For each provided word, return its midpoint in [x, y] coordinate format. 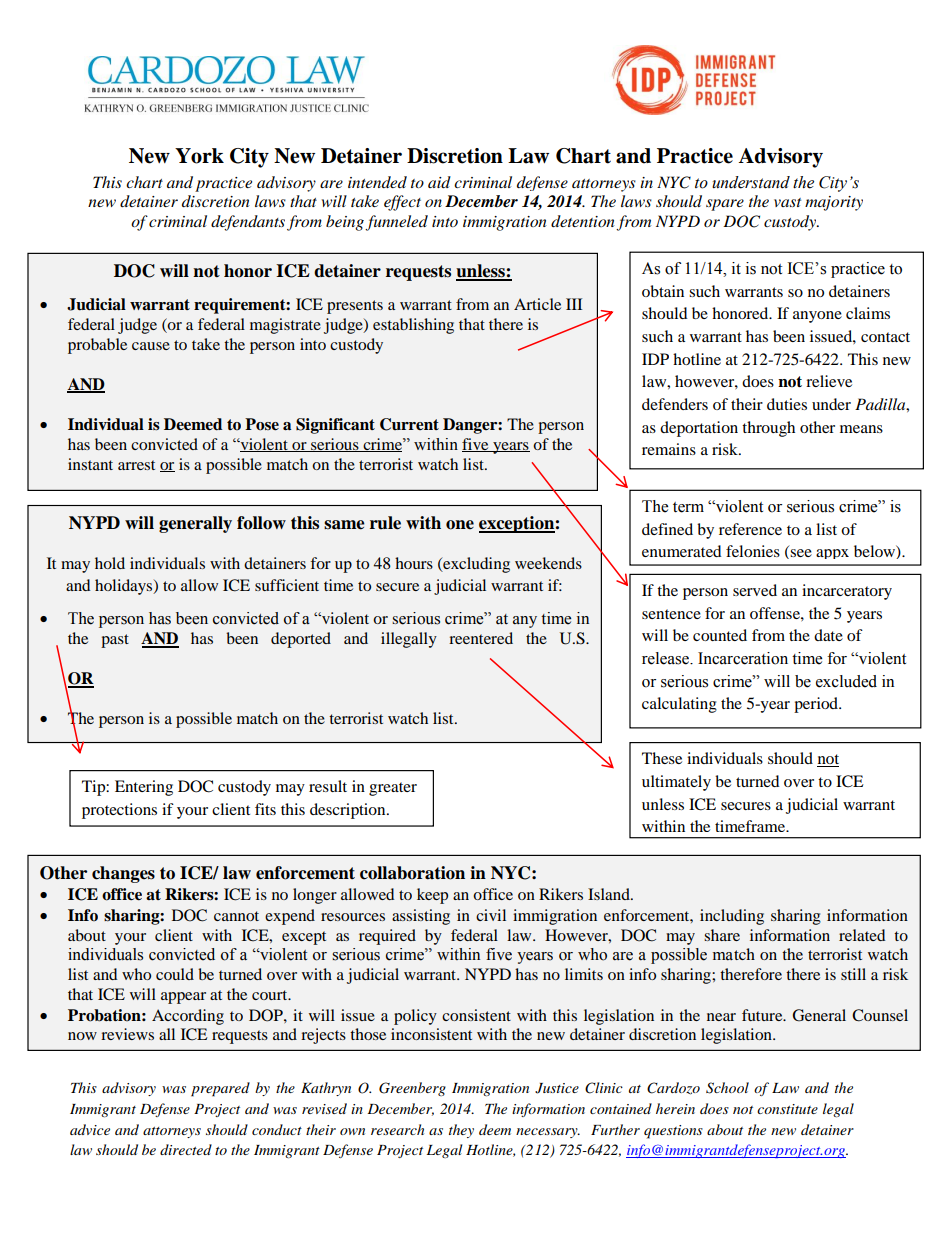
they [461, 1131]
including [732, 917]
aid [439, 182]
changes [123, 874]
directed [186, 1149]
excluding [475, 565]
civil [491, 915]
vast [787, 202]
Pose [262, 424]
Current [409, 424]
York [199, 156]
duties [787, 404]
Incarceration [743, 658]
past [115, 641]
